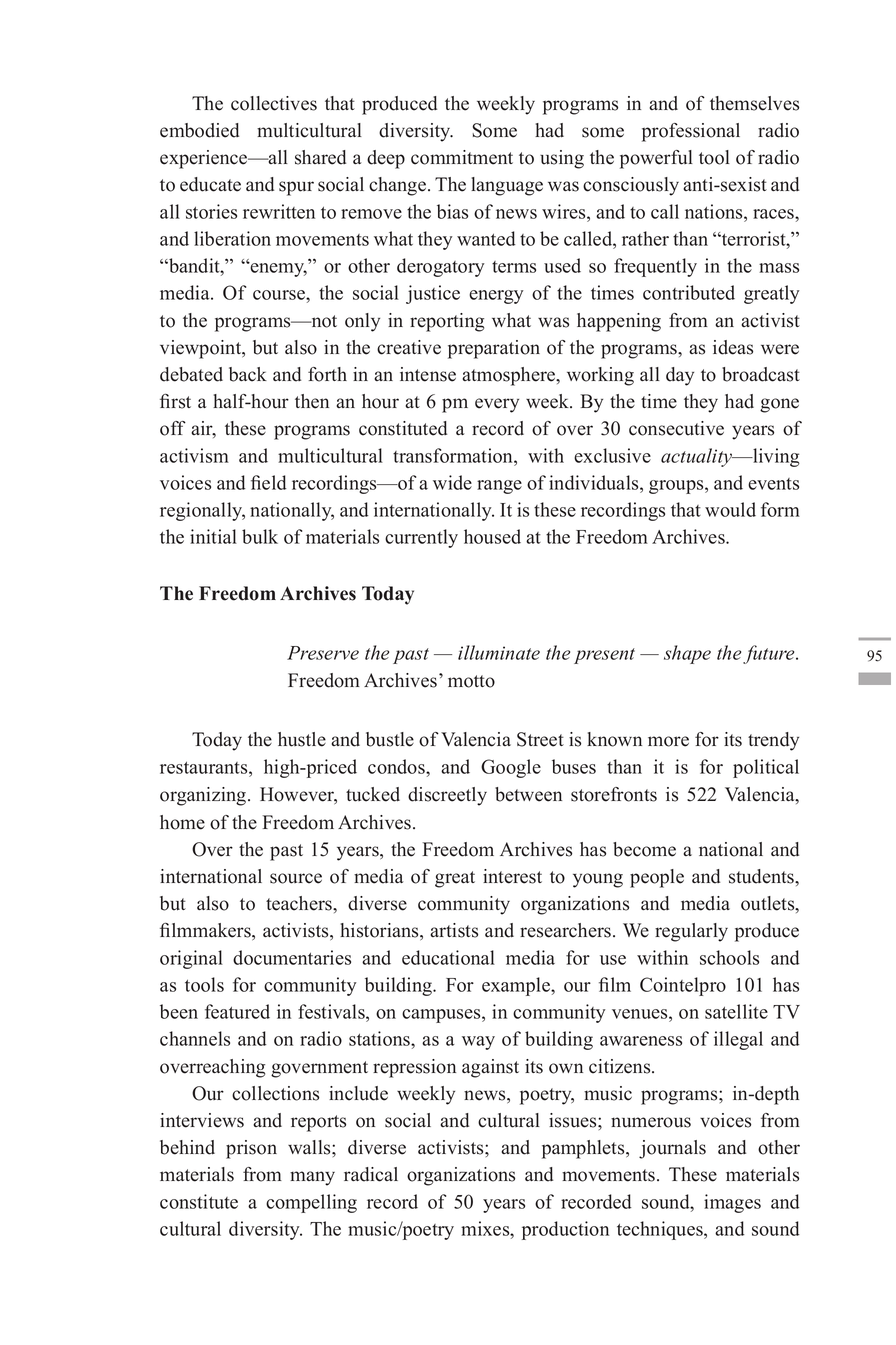 The height and width of the page is (1345, 896). I want to click on motto, so click(471, 681).
